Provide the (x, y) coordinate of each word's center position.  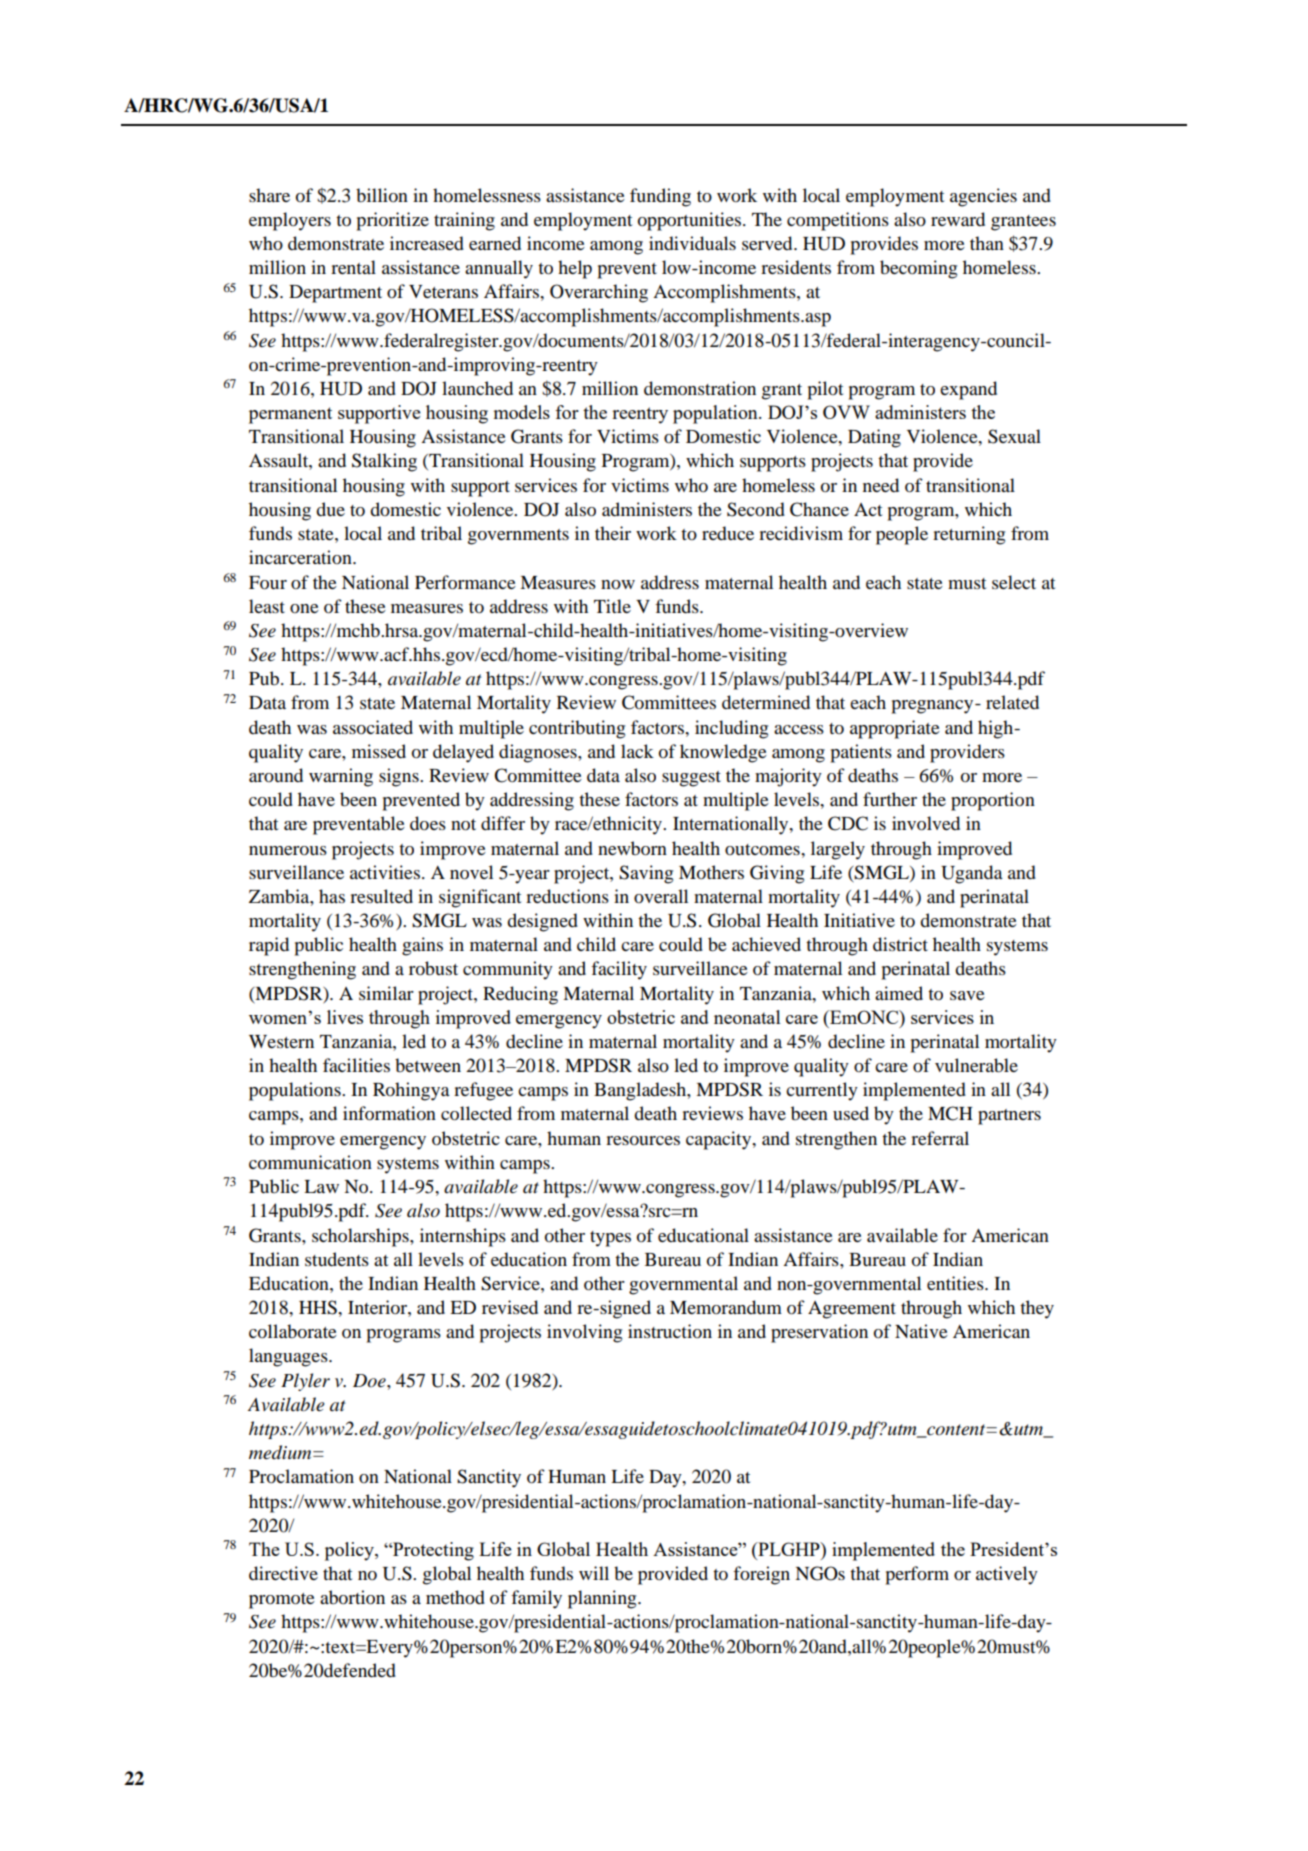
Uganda (972, 874)
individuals (692, 243)
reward (958, 219)
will (594, 1573)
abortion (352, 1597)
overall (661, 896)
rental (353, 267)
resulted (381, 896)
